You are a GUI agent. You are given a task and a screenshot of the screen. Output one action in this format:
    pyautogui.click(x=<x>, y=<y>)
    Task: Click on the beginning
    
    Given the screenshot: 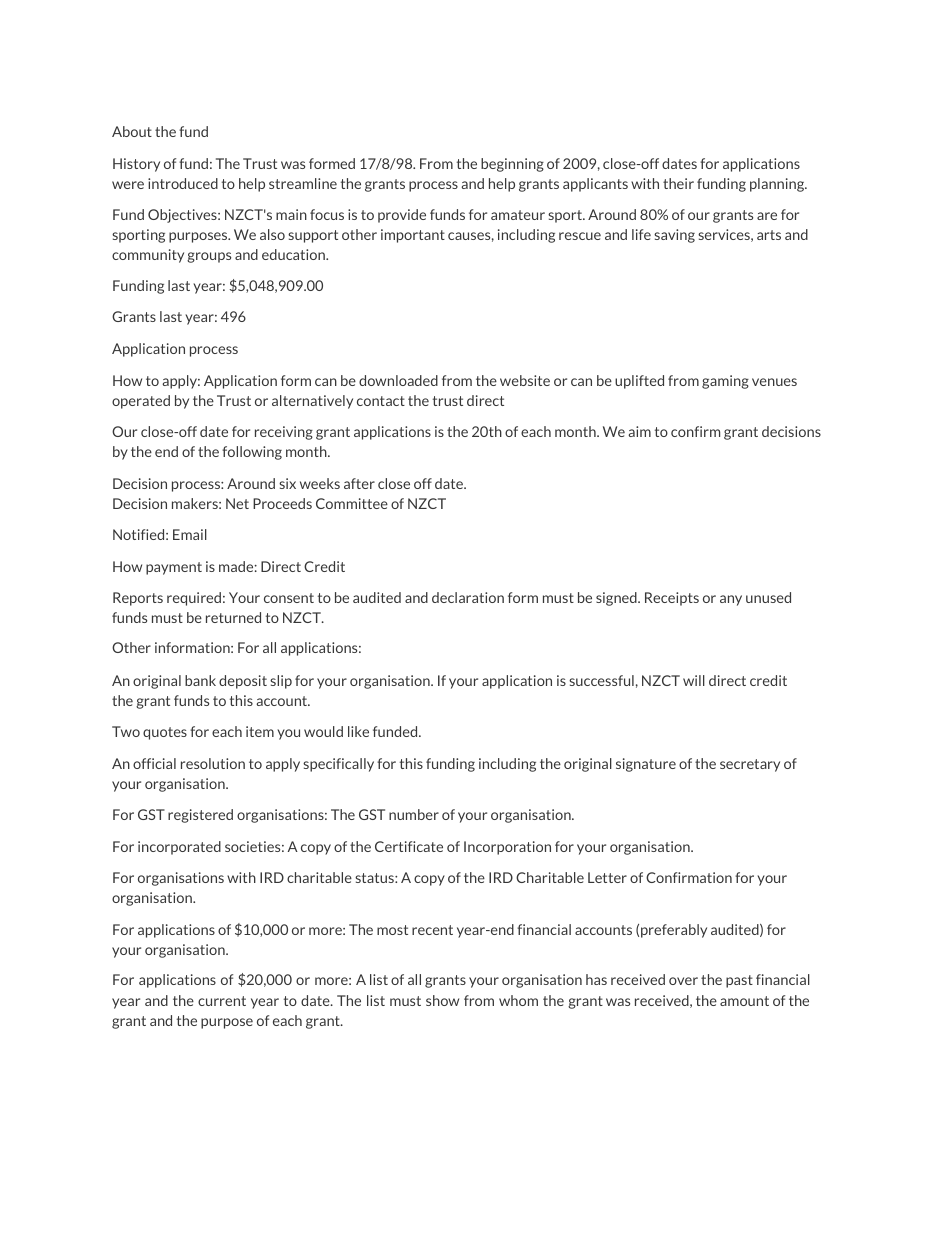 What is the action you would take?
    pyautogui.click(x=512, y=165)
